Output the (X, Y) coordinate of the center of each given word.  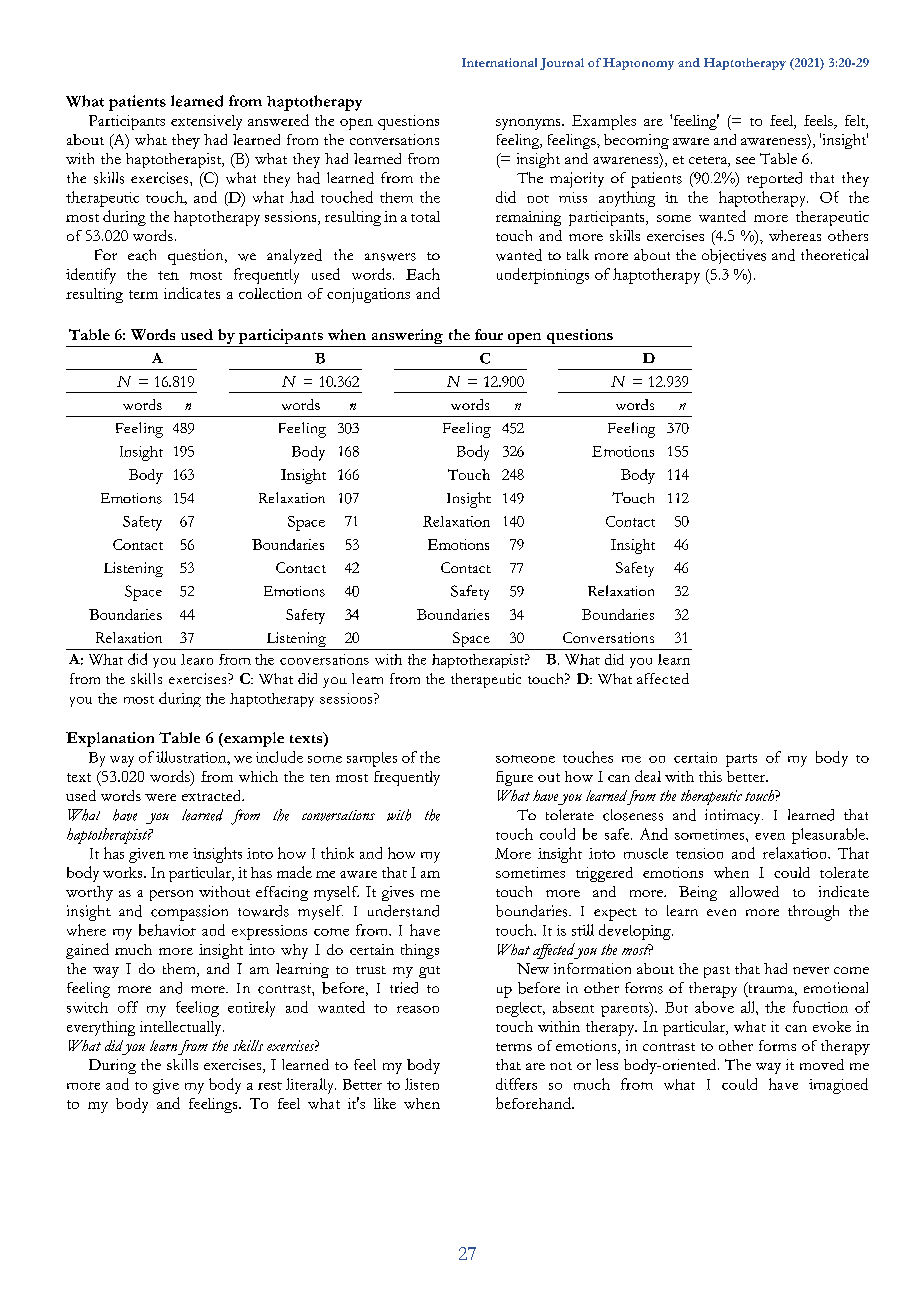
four (489, 334)
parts (741, 760)
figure (514, 778)
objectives (734, 256)
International (499, 62)
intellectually (182, 1028)
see (745, 160)
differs (516, 1084)
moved (822, 1064)
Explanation (110, 739)
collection (270, 293)
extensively (206, 122)
